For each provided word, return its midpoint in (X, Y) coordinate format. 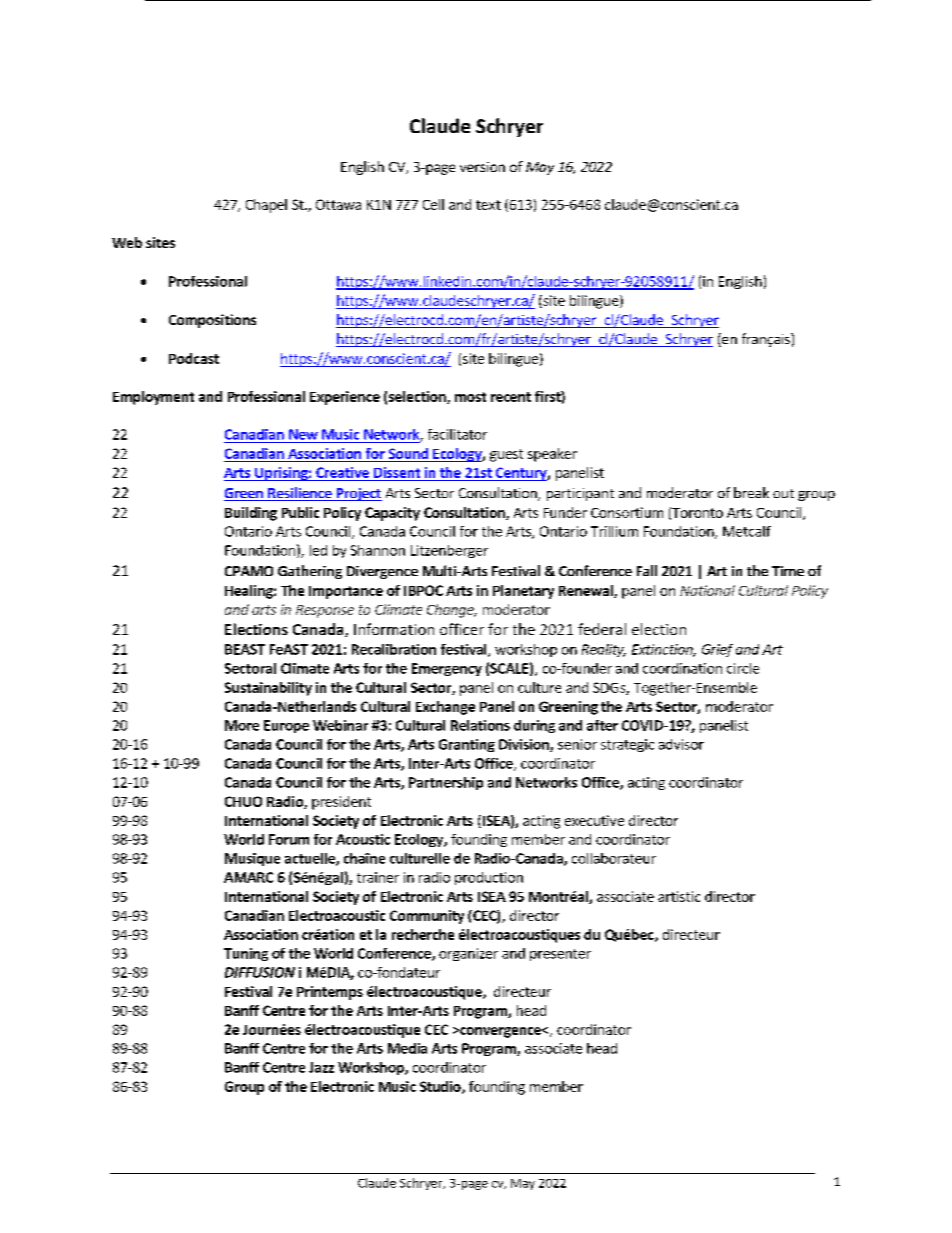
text (488, 205)
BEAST (245, 649)
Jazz (321, 1067)
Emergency (447, 669)
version (482, 167)
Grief (717, 650)
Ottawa (338, 204)
